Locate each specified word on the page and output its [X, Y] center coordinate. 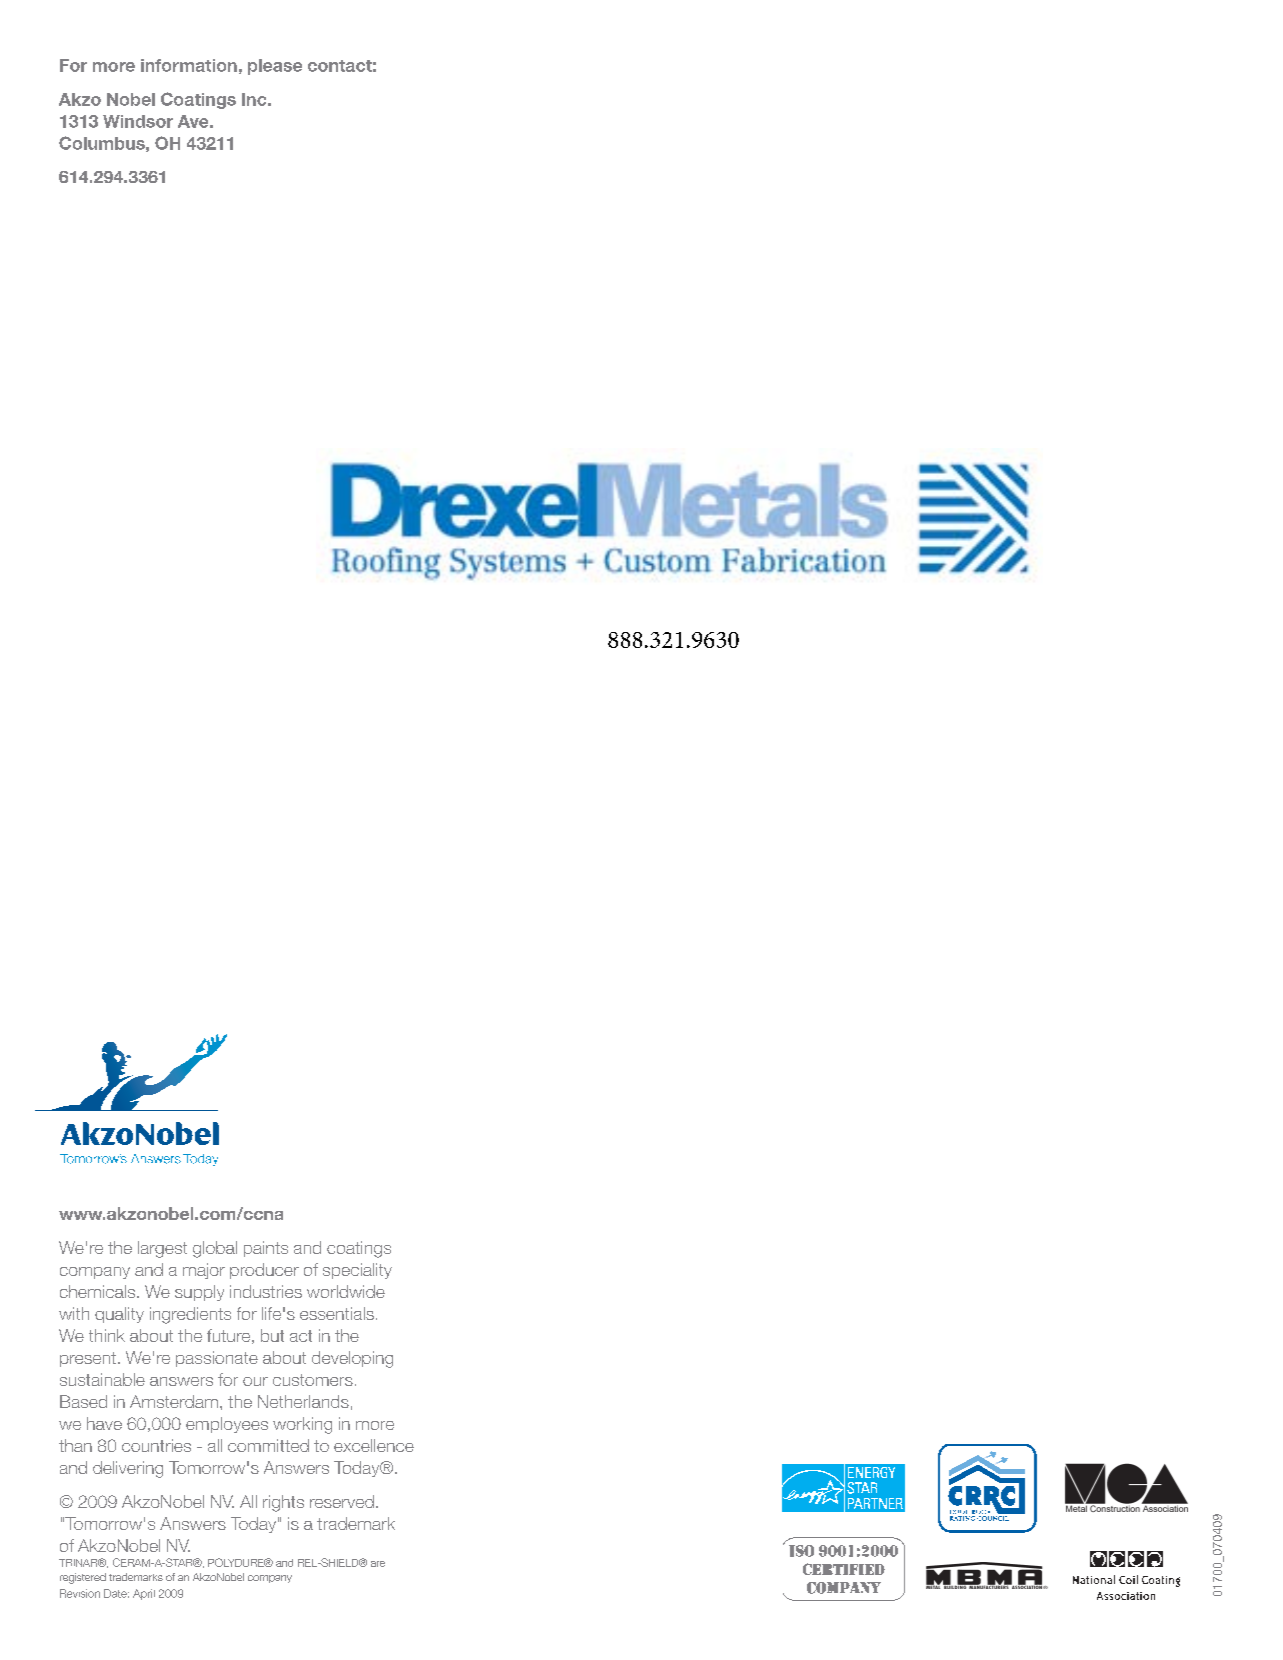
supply [199, 1293]
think [107, 1335]
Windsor [138, 121]
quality [119, 1315]
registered [83, 1578]
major [204, 1271]
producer [264, 1271]
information [189, 65]
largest [162, 1249]
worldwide [346, 1291]
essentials [337, 1313]
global [215, 1249]
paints [266, 1249]
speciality [357, 1271]
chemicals [97, 1291]
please [275, 67]
